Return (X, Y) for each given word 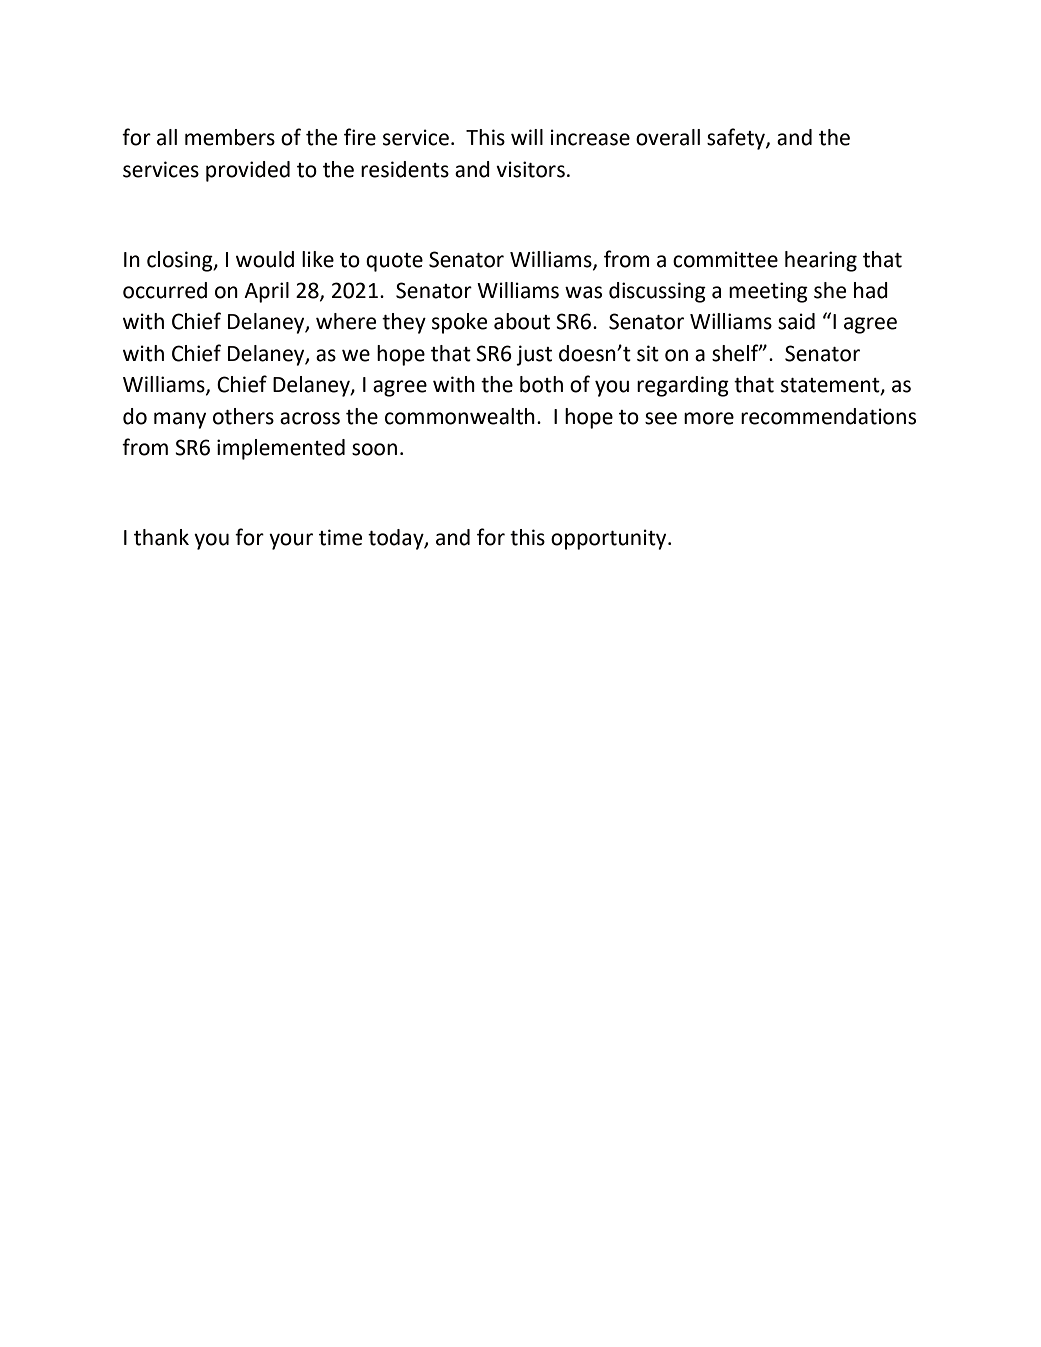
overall (668, 137)
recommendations (828, 416)
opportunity (610, 539)
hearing (821, 261)
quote (394, 262)
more (709, 418)
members (230, 137)
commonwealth (460, 416)
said (796, 321)
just (534, 355)
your (291, 541)
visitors (530, 169)
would (265, 259)
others (243, 416)
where (346, 321)
